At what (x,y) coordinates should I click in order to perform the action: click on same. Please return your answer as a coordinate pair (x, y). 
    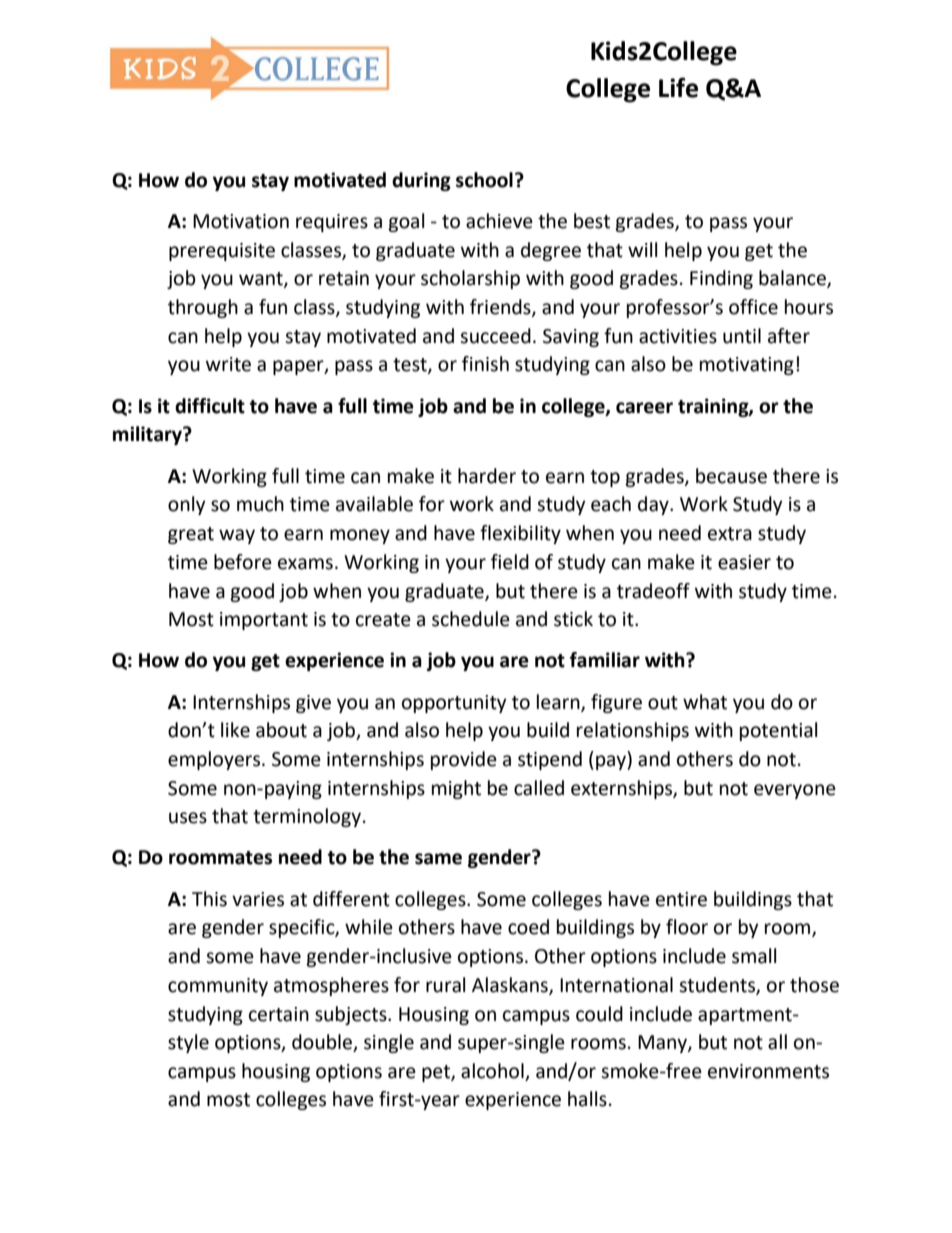
    Looking at the image, I should click on (438, 859).
